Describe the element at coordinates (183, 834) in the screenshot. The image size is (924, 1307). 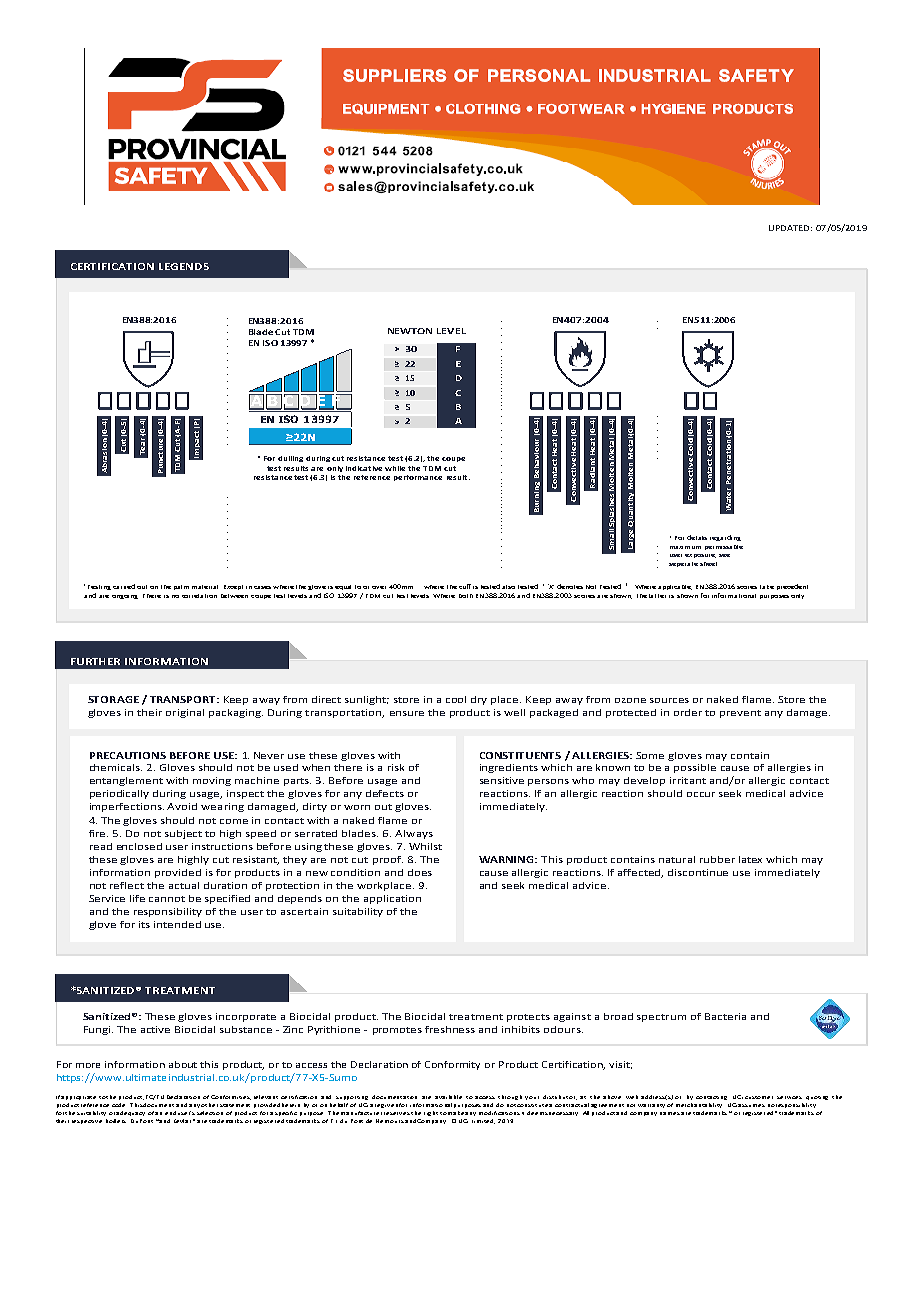
I see `subject` at that location.
